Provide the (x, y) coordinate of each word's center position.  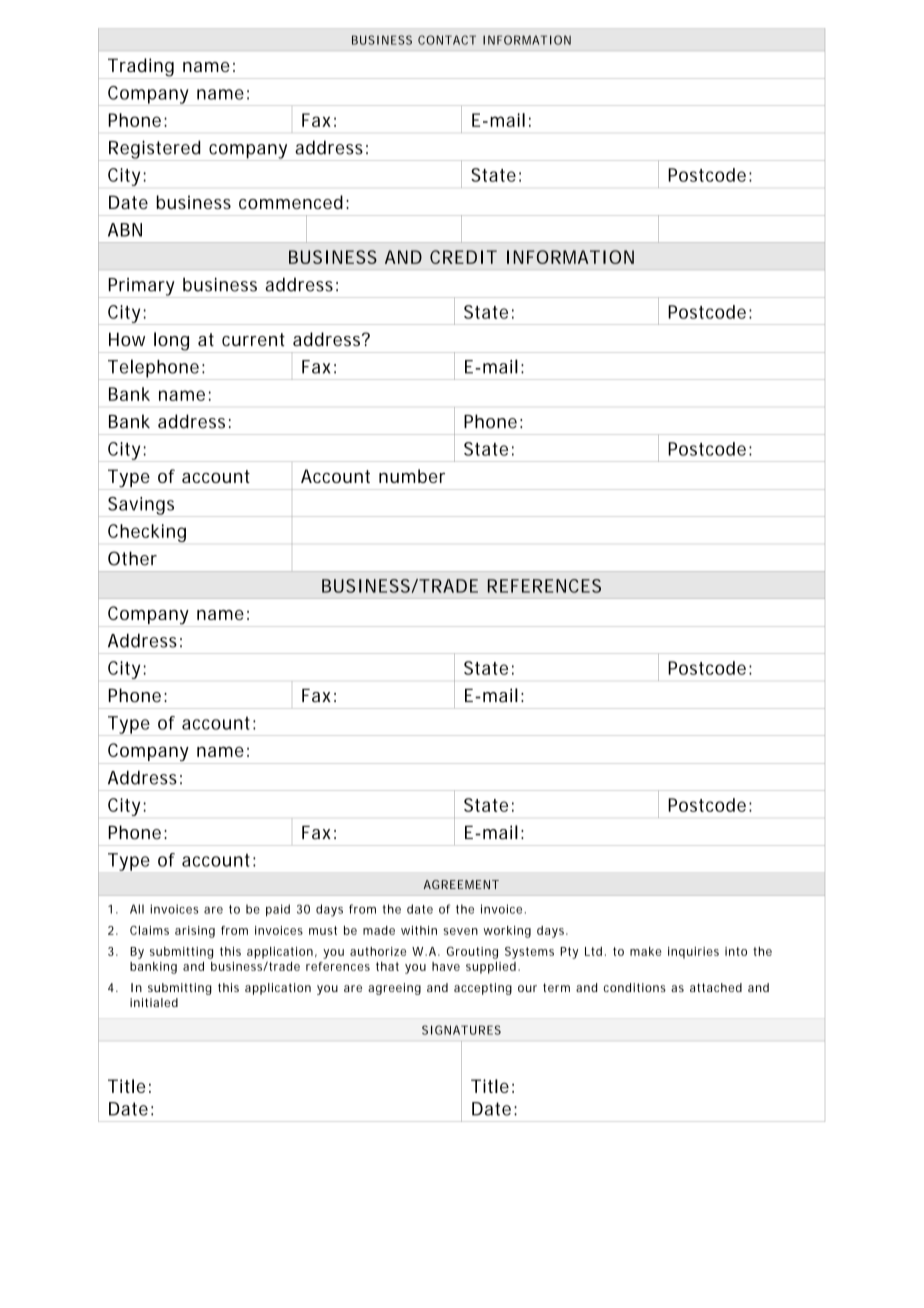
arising (195, 932)
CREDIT (463, 257)
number (412, 476)
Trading (141, 68)
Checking (147, 533)
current (253, 339)
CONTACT (447, 40)
